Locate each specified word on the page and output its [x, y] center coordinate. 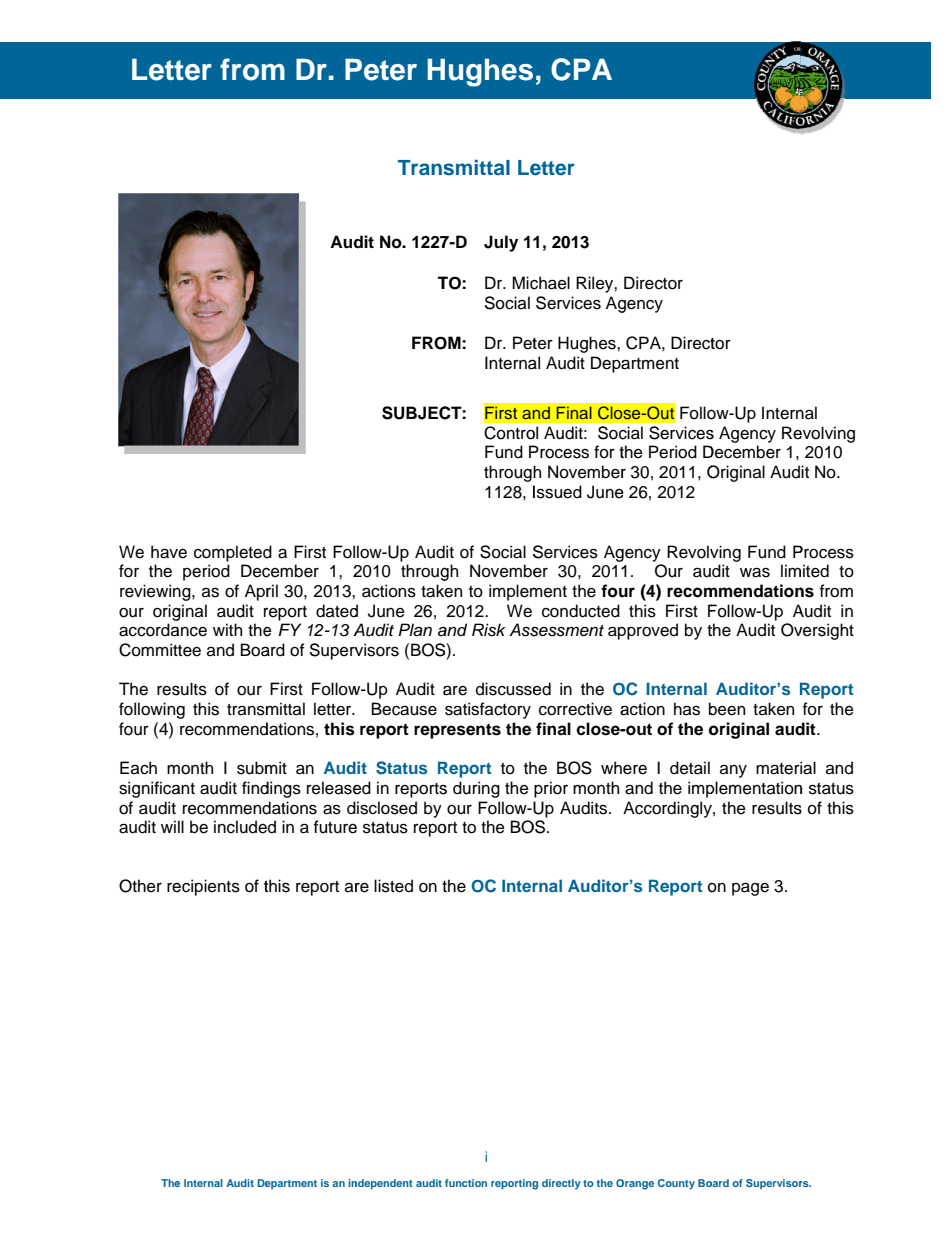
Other [140, 886]
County [676, 1184]
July [501, 243]
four [134, 729]
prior [551, 789]
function [466, 1183]
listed [393, 886]
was [755, 572]
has [687, 709]
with [227, 629]
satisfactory [488, 710]
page [750, 889]
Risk [489, 630]
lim [791, 570]
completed [233, 553]
